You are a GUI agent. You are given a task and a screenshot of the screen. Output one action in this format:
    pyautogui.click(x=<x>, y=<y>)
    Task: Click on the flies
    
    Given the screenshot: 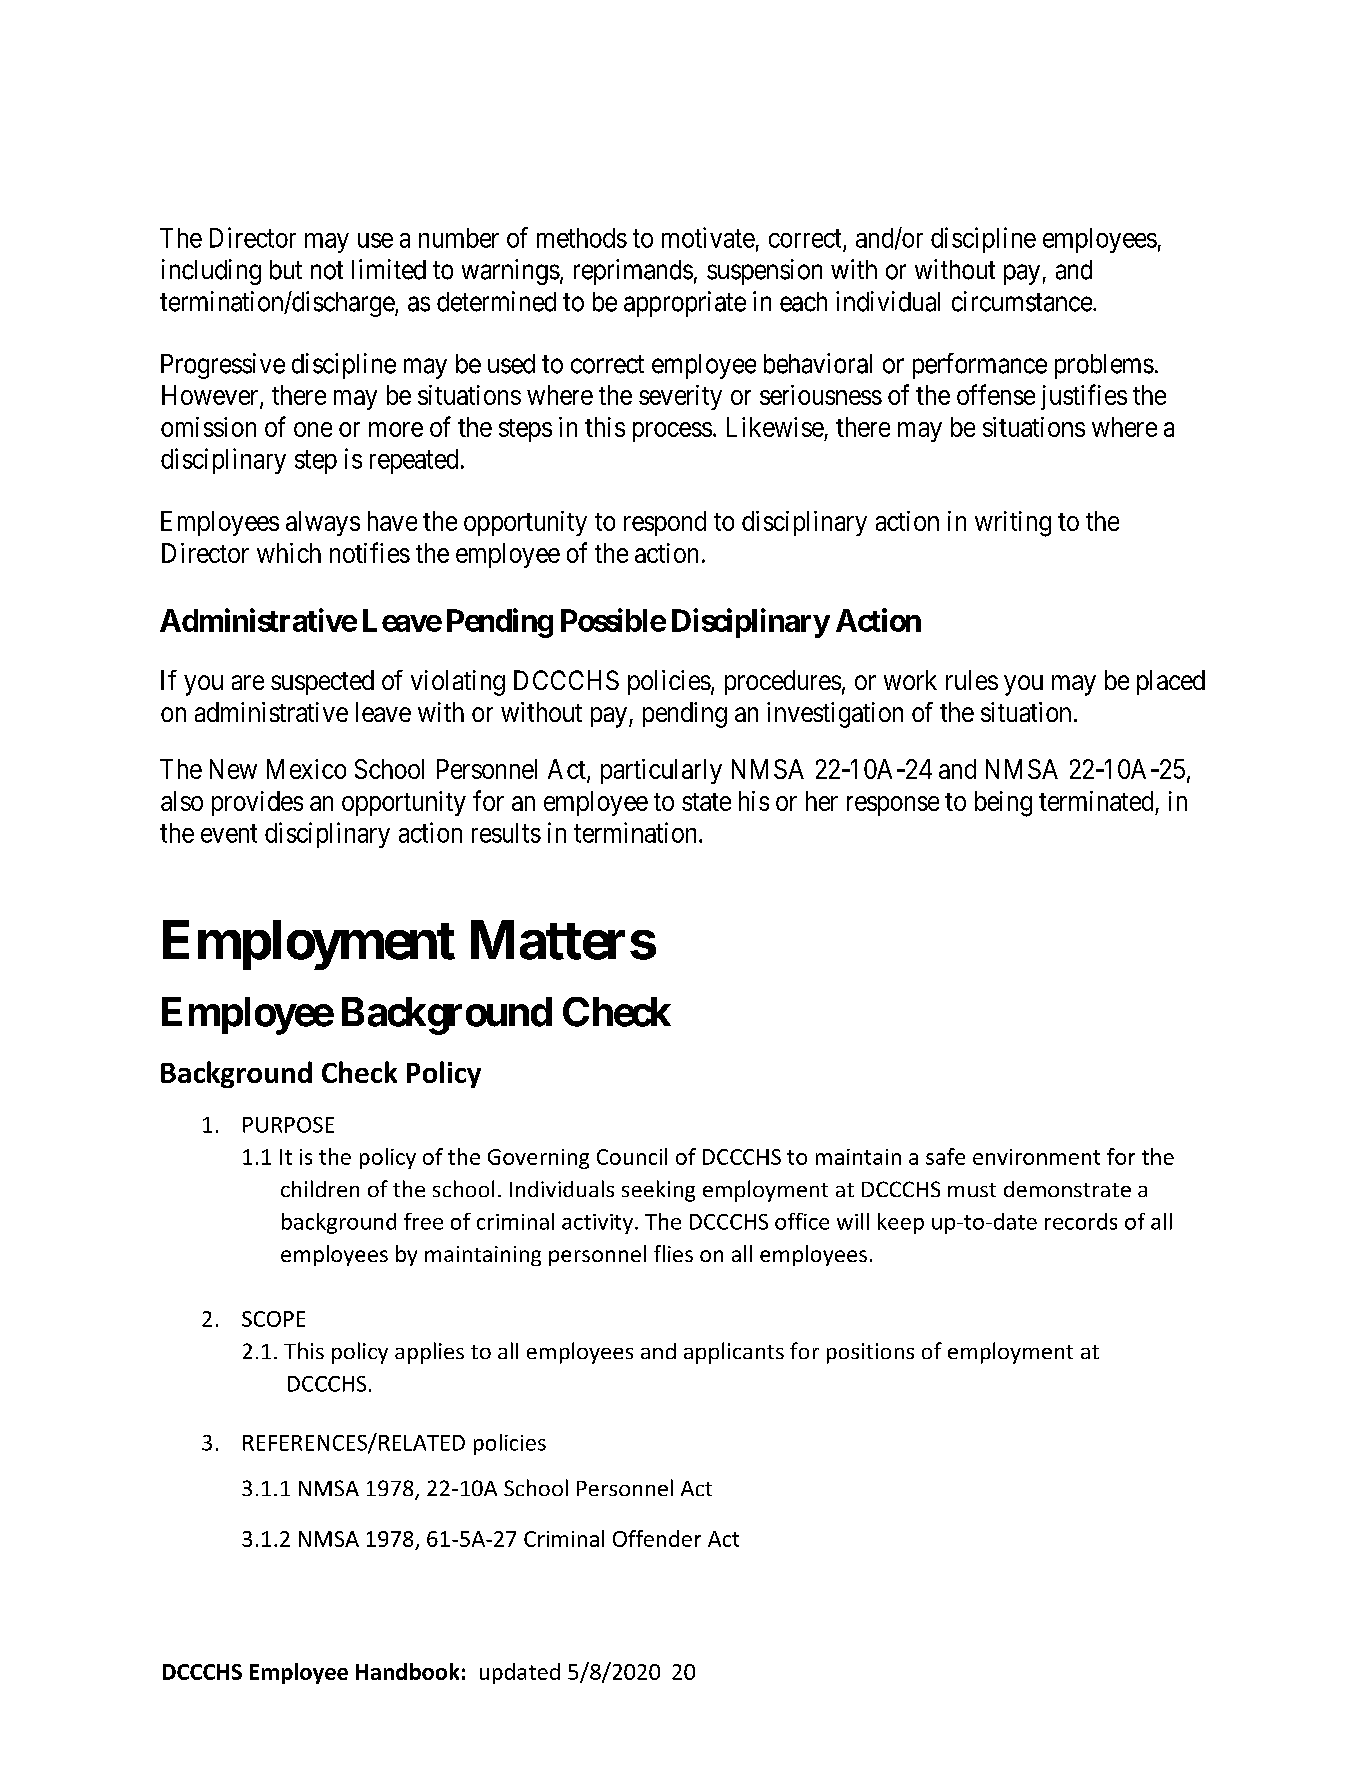 What is the action you would take?
    pyautogui.click(x=673, y=1253)
